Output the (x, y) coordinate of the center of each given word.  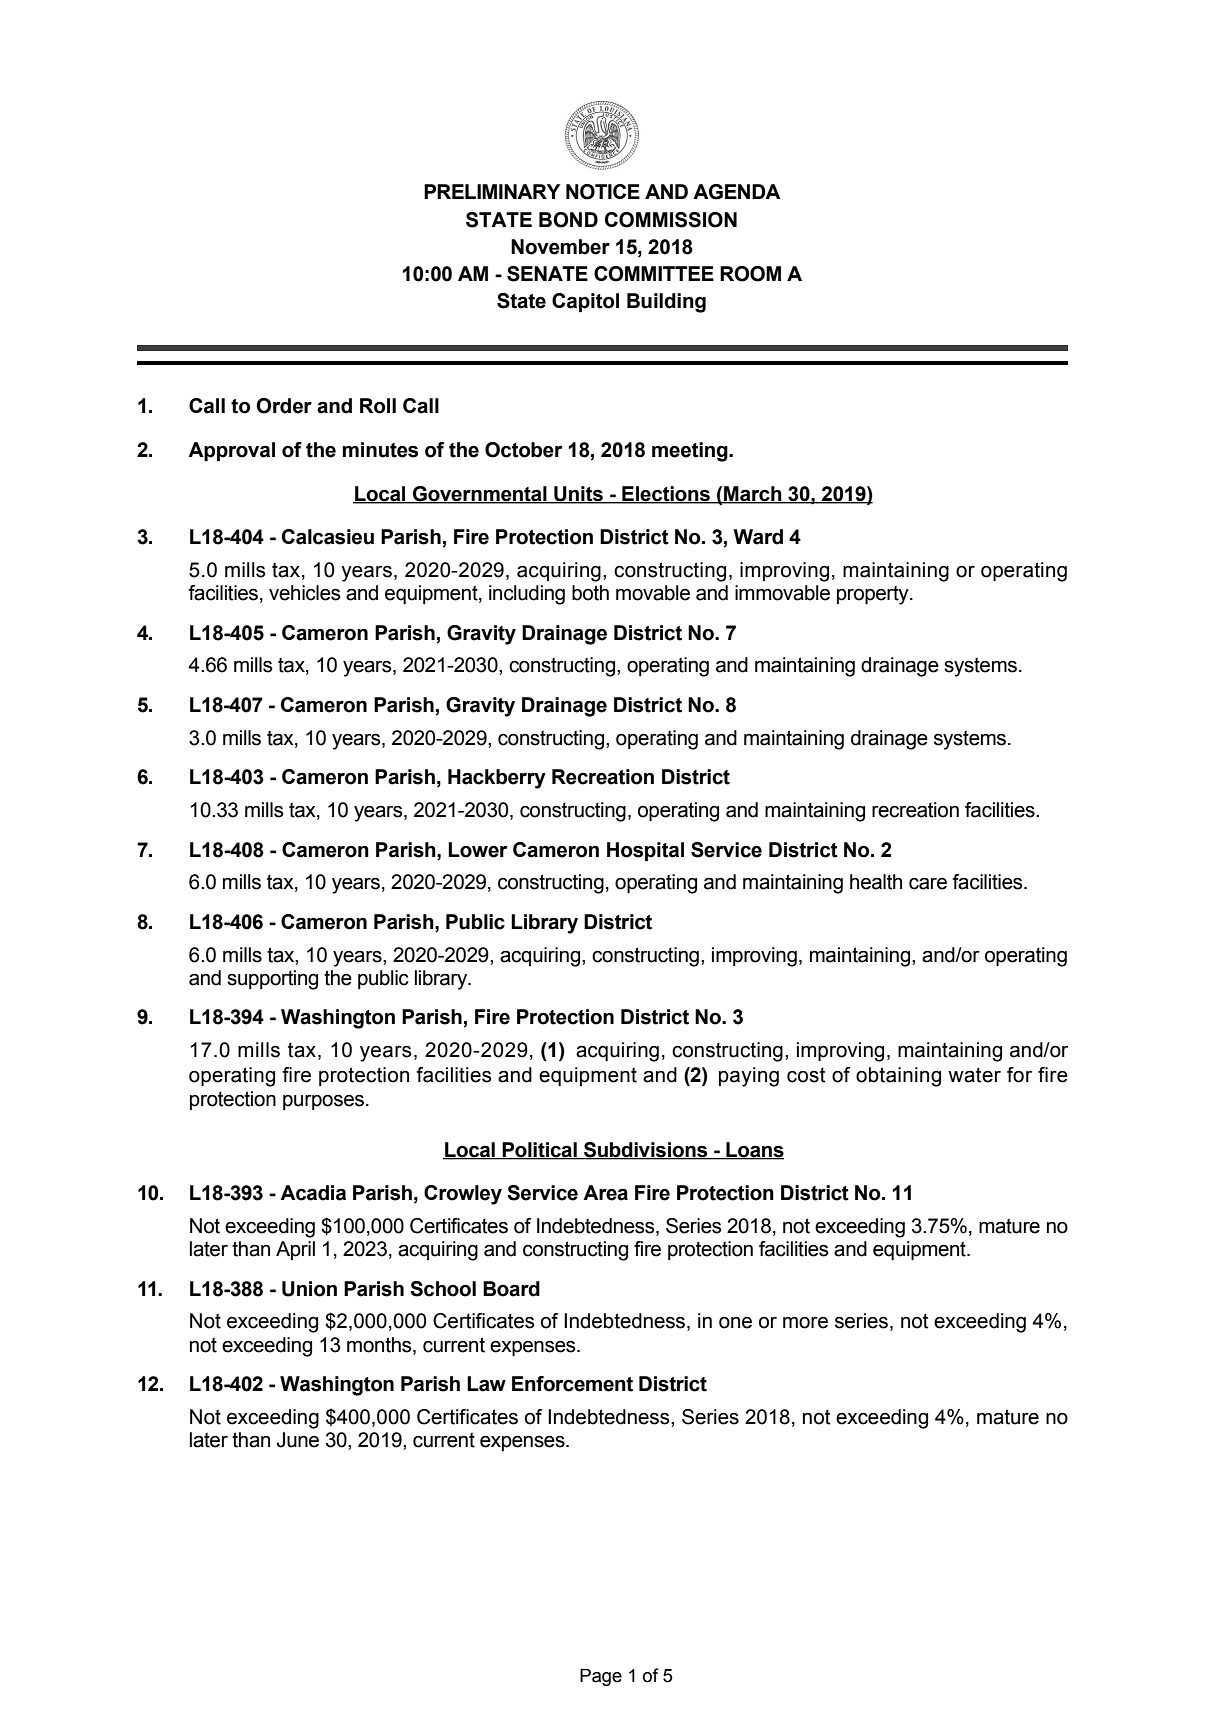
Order (284, 406)
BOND (568, 220)
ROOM (750, 274)
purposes (323, 1102)
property (874, 595)
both (590, 593)
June (298, 1440)
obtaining (898, 1077)
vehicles (305, 593)
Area (605, 1193)
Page (601, 1677)
